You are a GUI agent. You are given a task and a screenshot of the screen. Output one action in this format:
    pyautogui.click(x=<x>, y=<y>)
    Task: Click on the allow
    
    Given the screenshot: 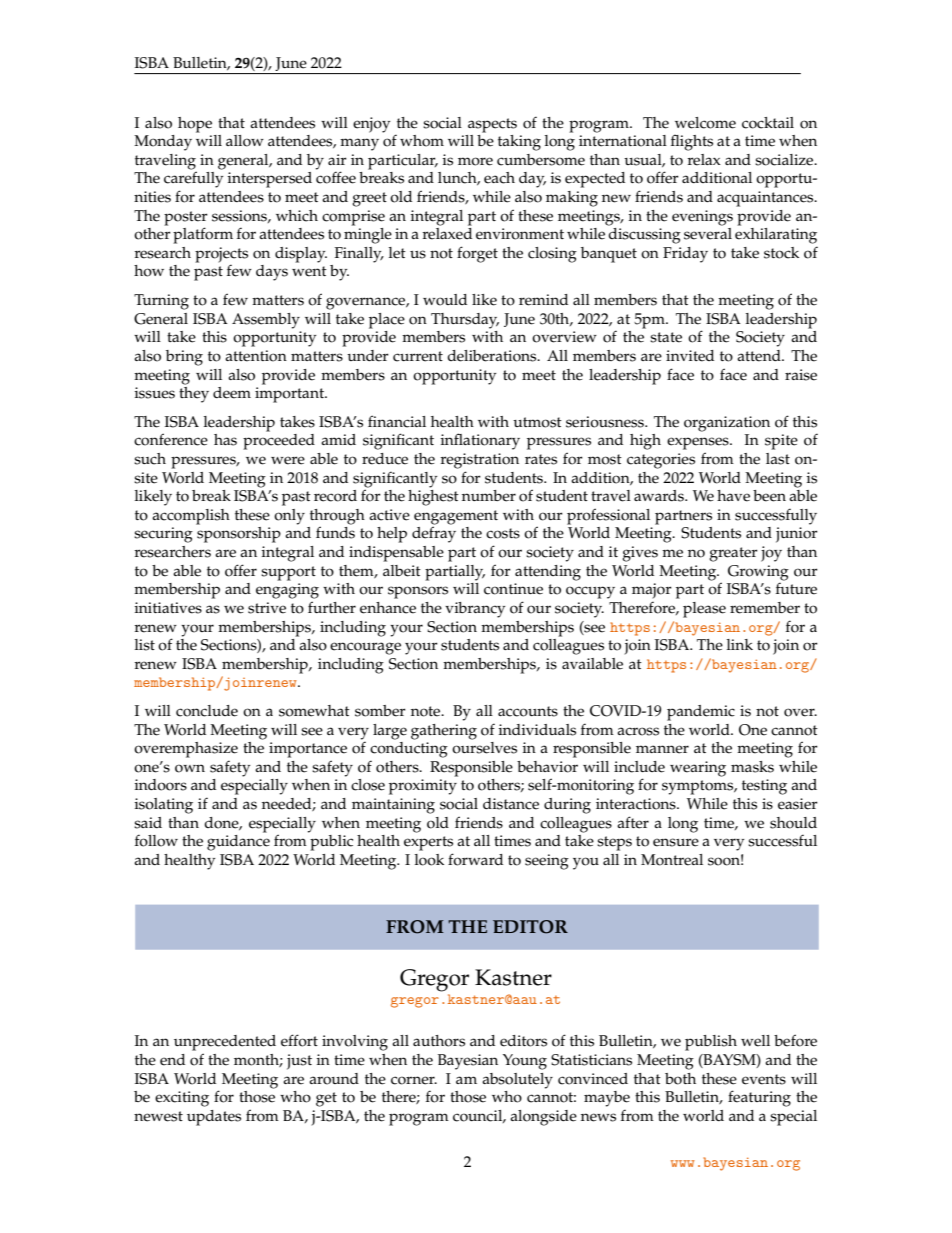 What is the action you would take?
    pyautogui.click(x=245, y=141)
